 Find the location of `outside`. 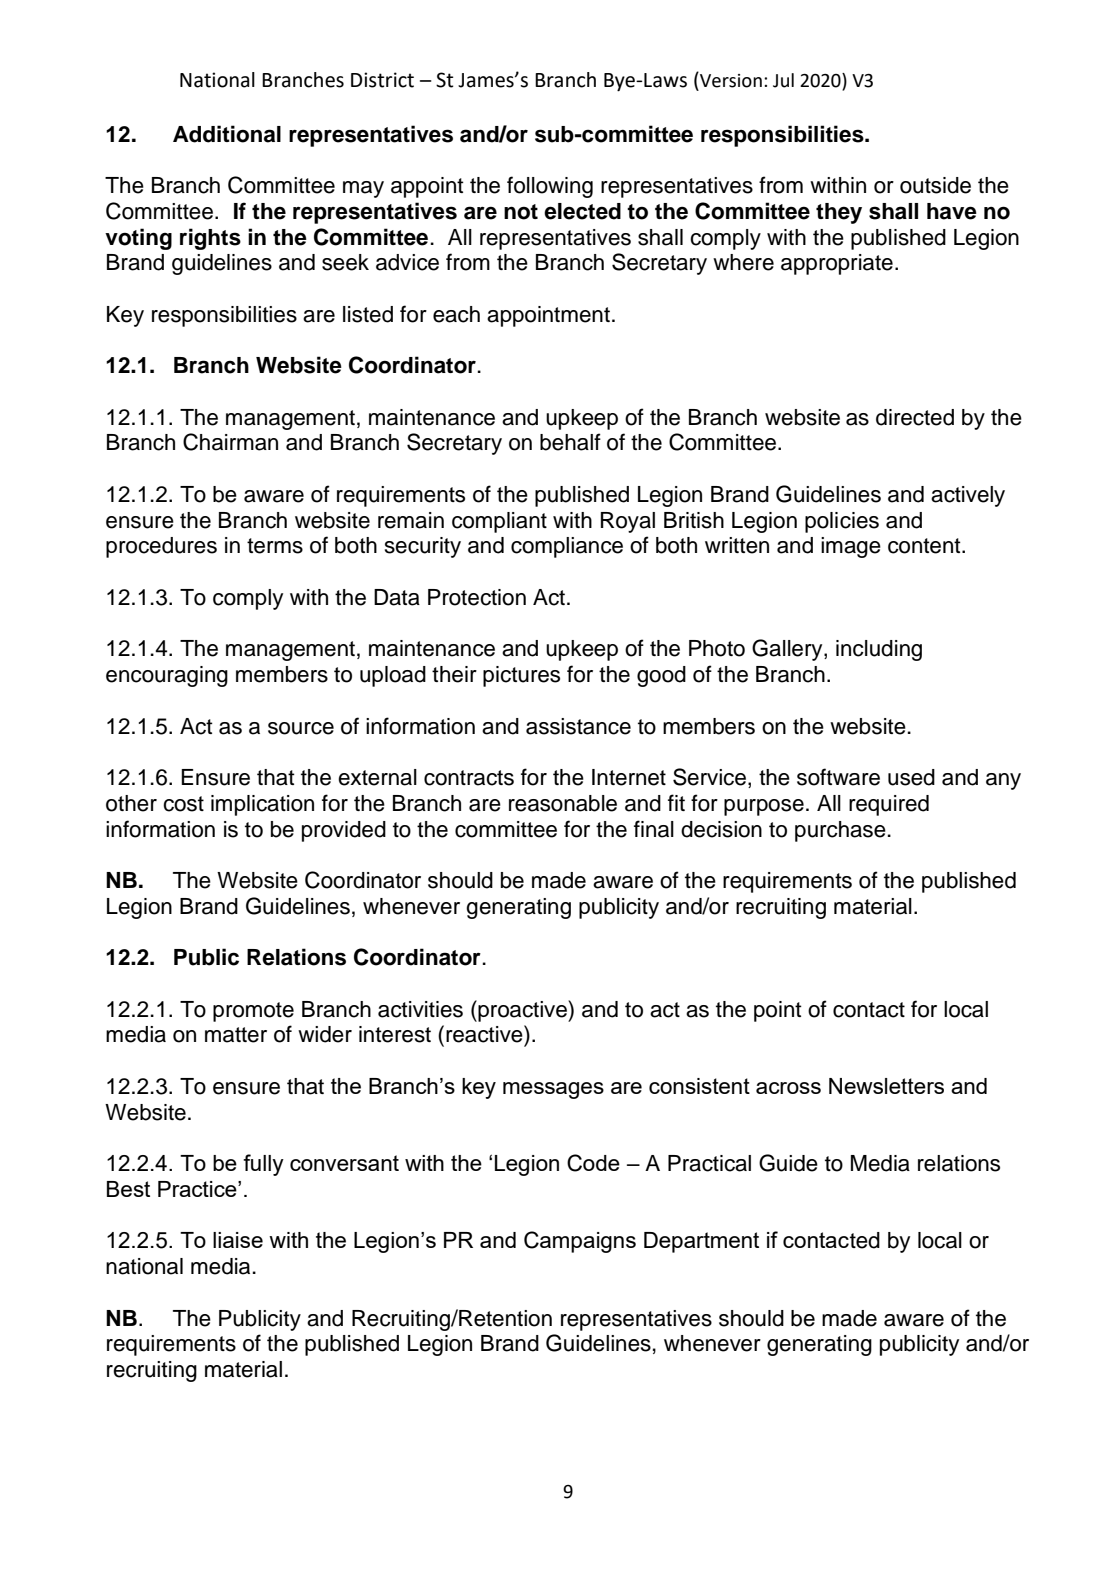

outside is located at coordinates (935, 185).
